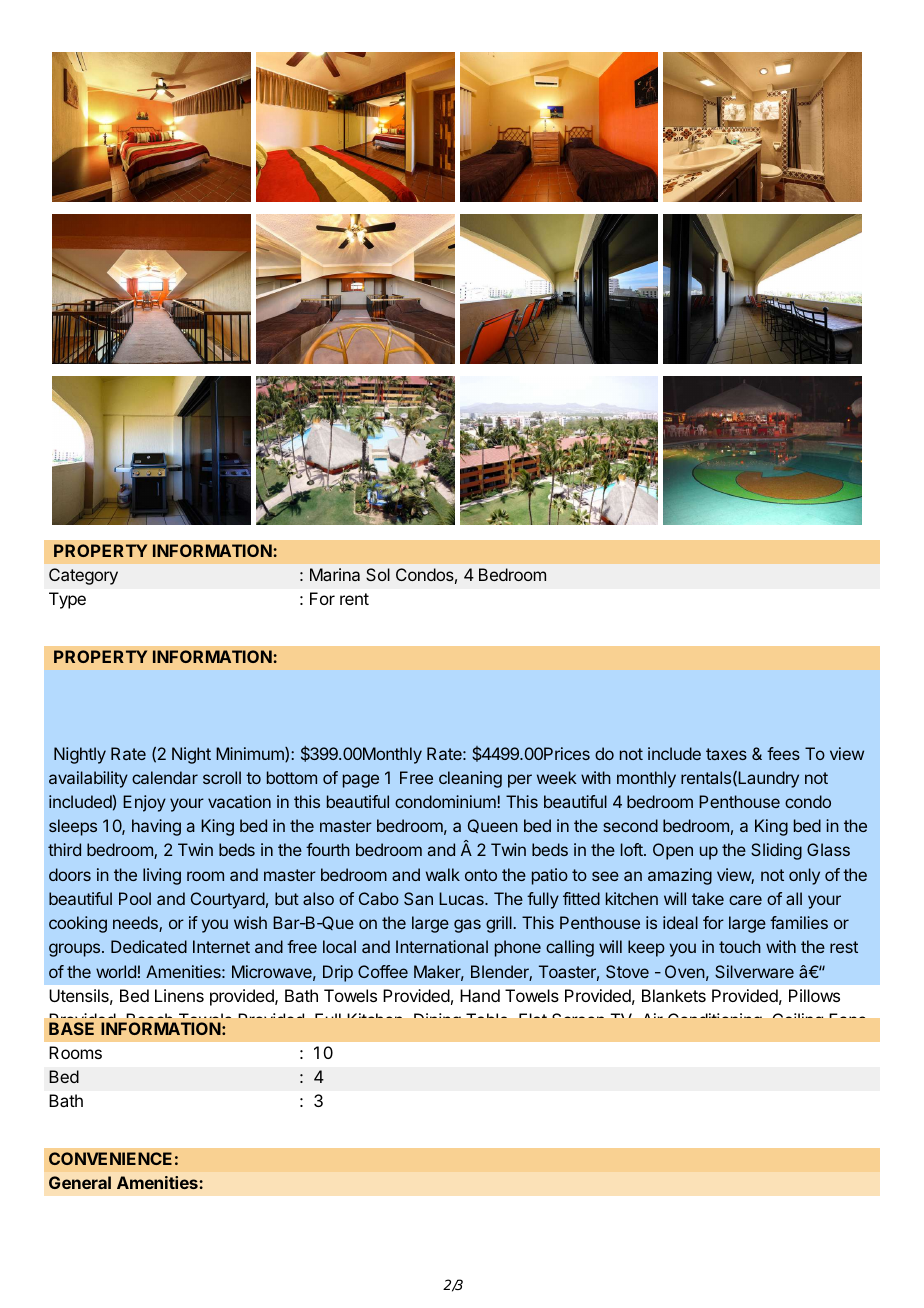 Image resolution: width=924 pixels, height=1308 pixels. What do you see at coordinates (470, 779) in the screenshot?
I see `cleaning` at bounding box center [470, 779].
